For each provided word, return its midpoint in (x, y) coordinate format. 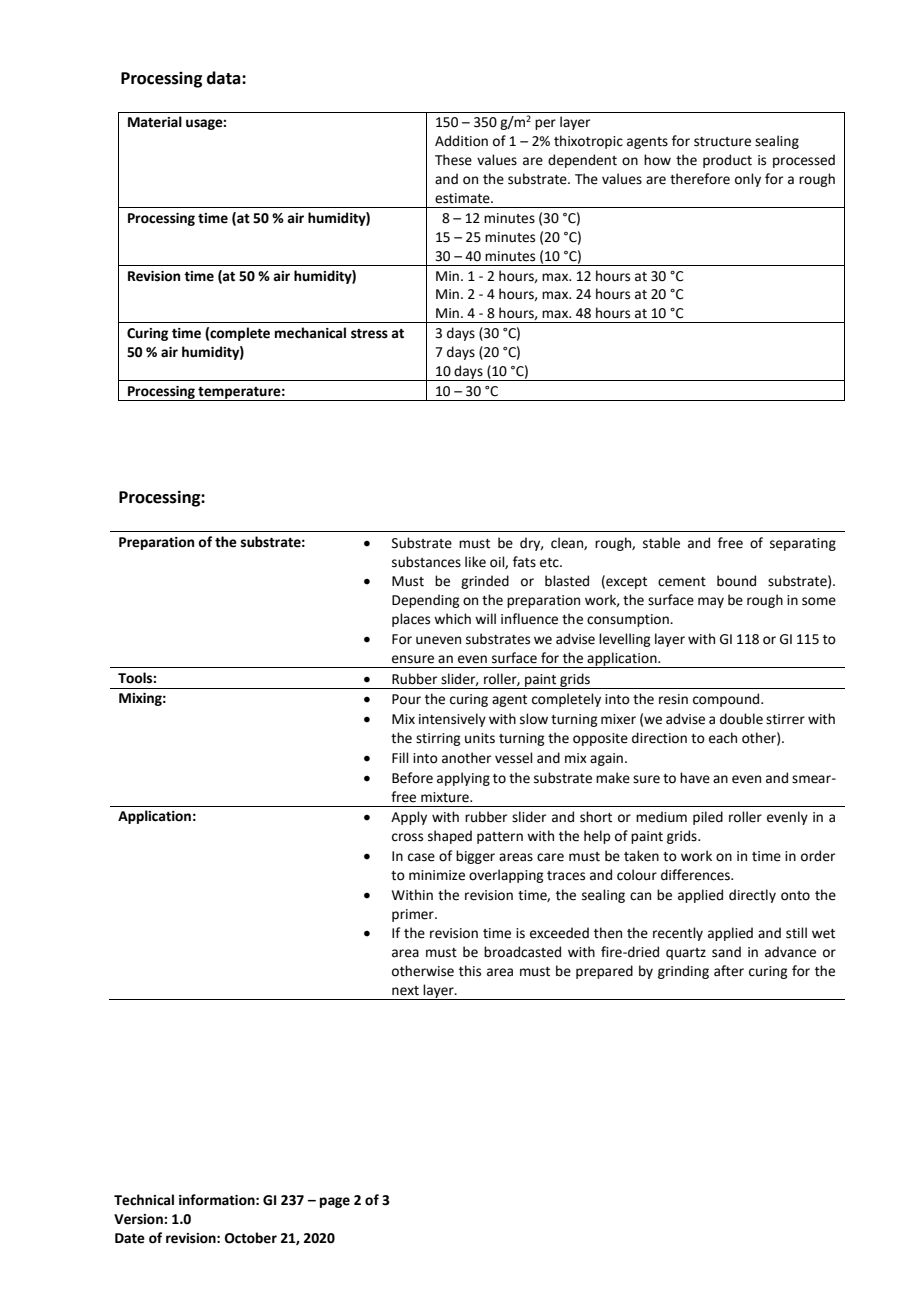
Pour (406, 699)
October (251, 1238)
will (485, 618)
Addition (461, 141)
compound (727, 700)
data (225, 78)
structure (722, 142)
